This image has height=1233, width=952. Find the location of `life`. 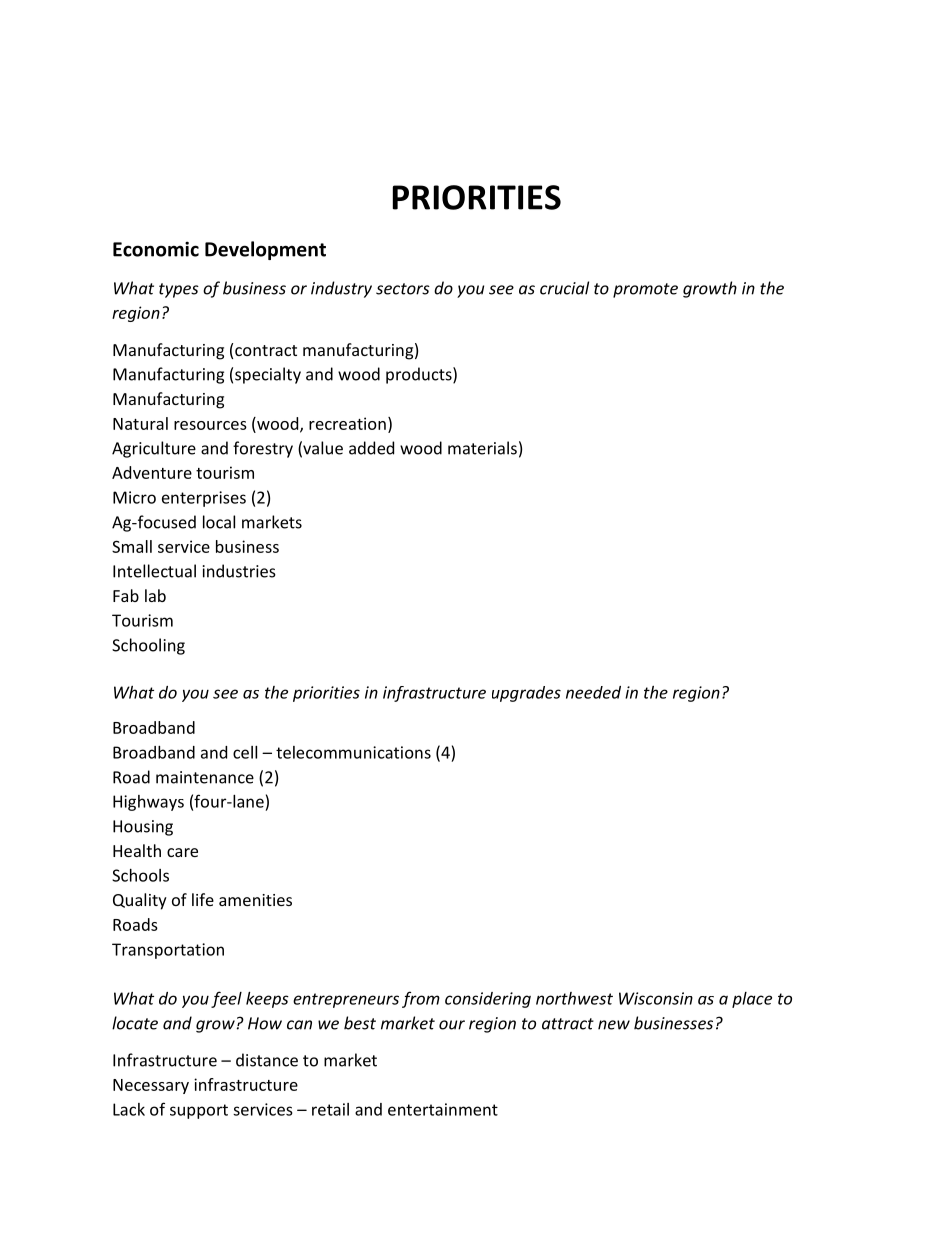

life is located at coordinates (203, 899).
